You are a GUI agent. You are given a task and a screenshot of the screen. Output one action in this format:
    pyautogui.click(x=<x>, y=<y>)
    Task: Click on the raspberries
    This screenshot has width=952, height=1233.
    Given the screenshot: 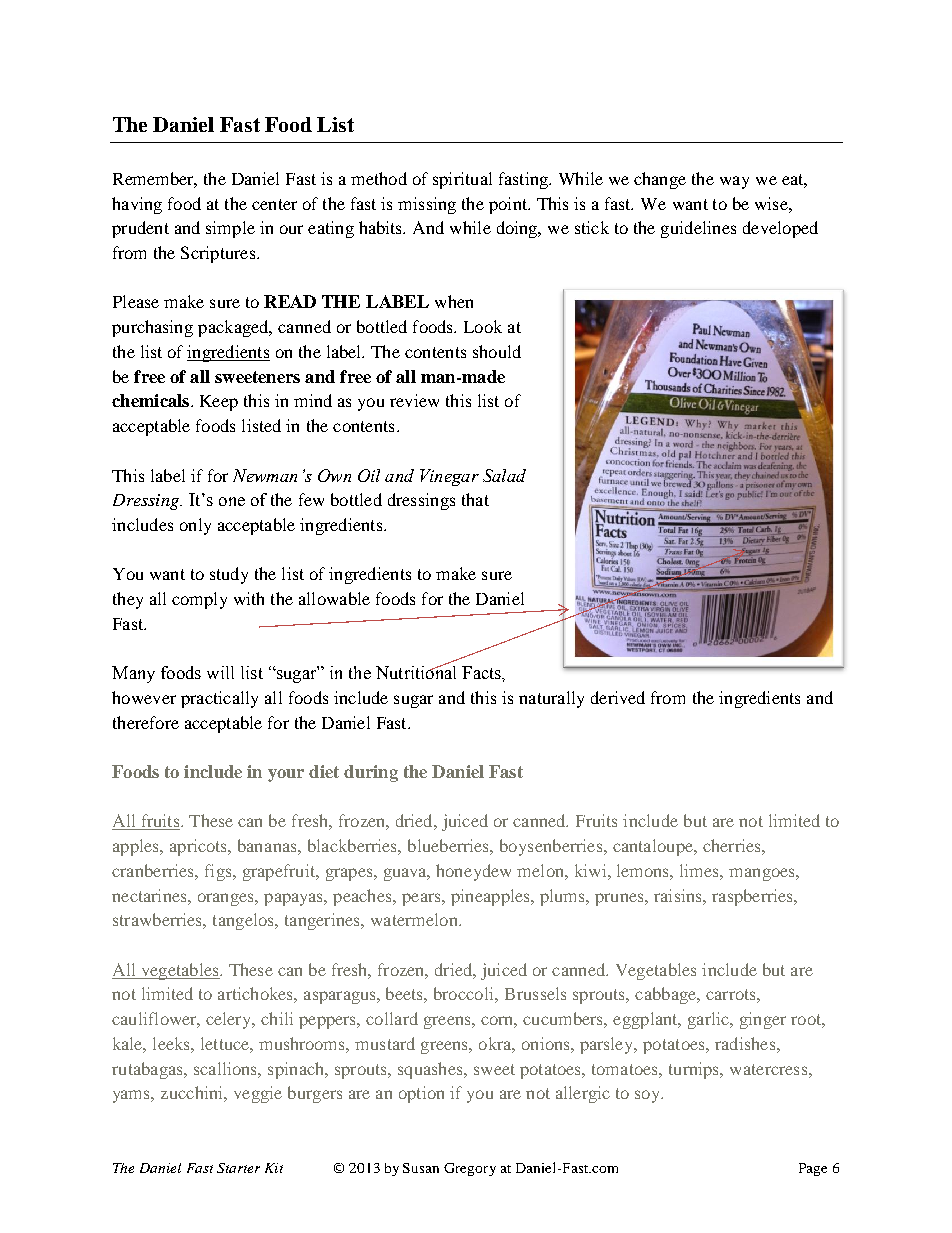 What is the action you would take?
    pyautogui.click(x=753, y=897)
